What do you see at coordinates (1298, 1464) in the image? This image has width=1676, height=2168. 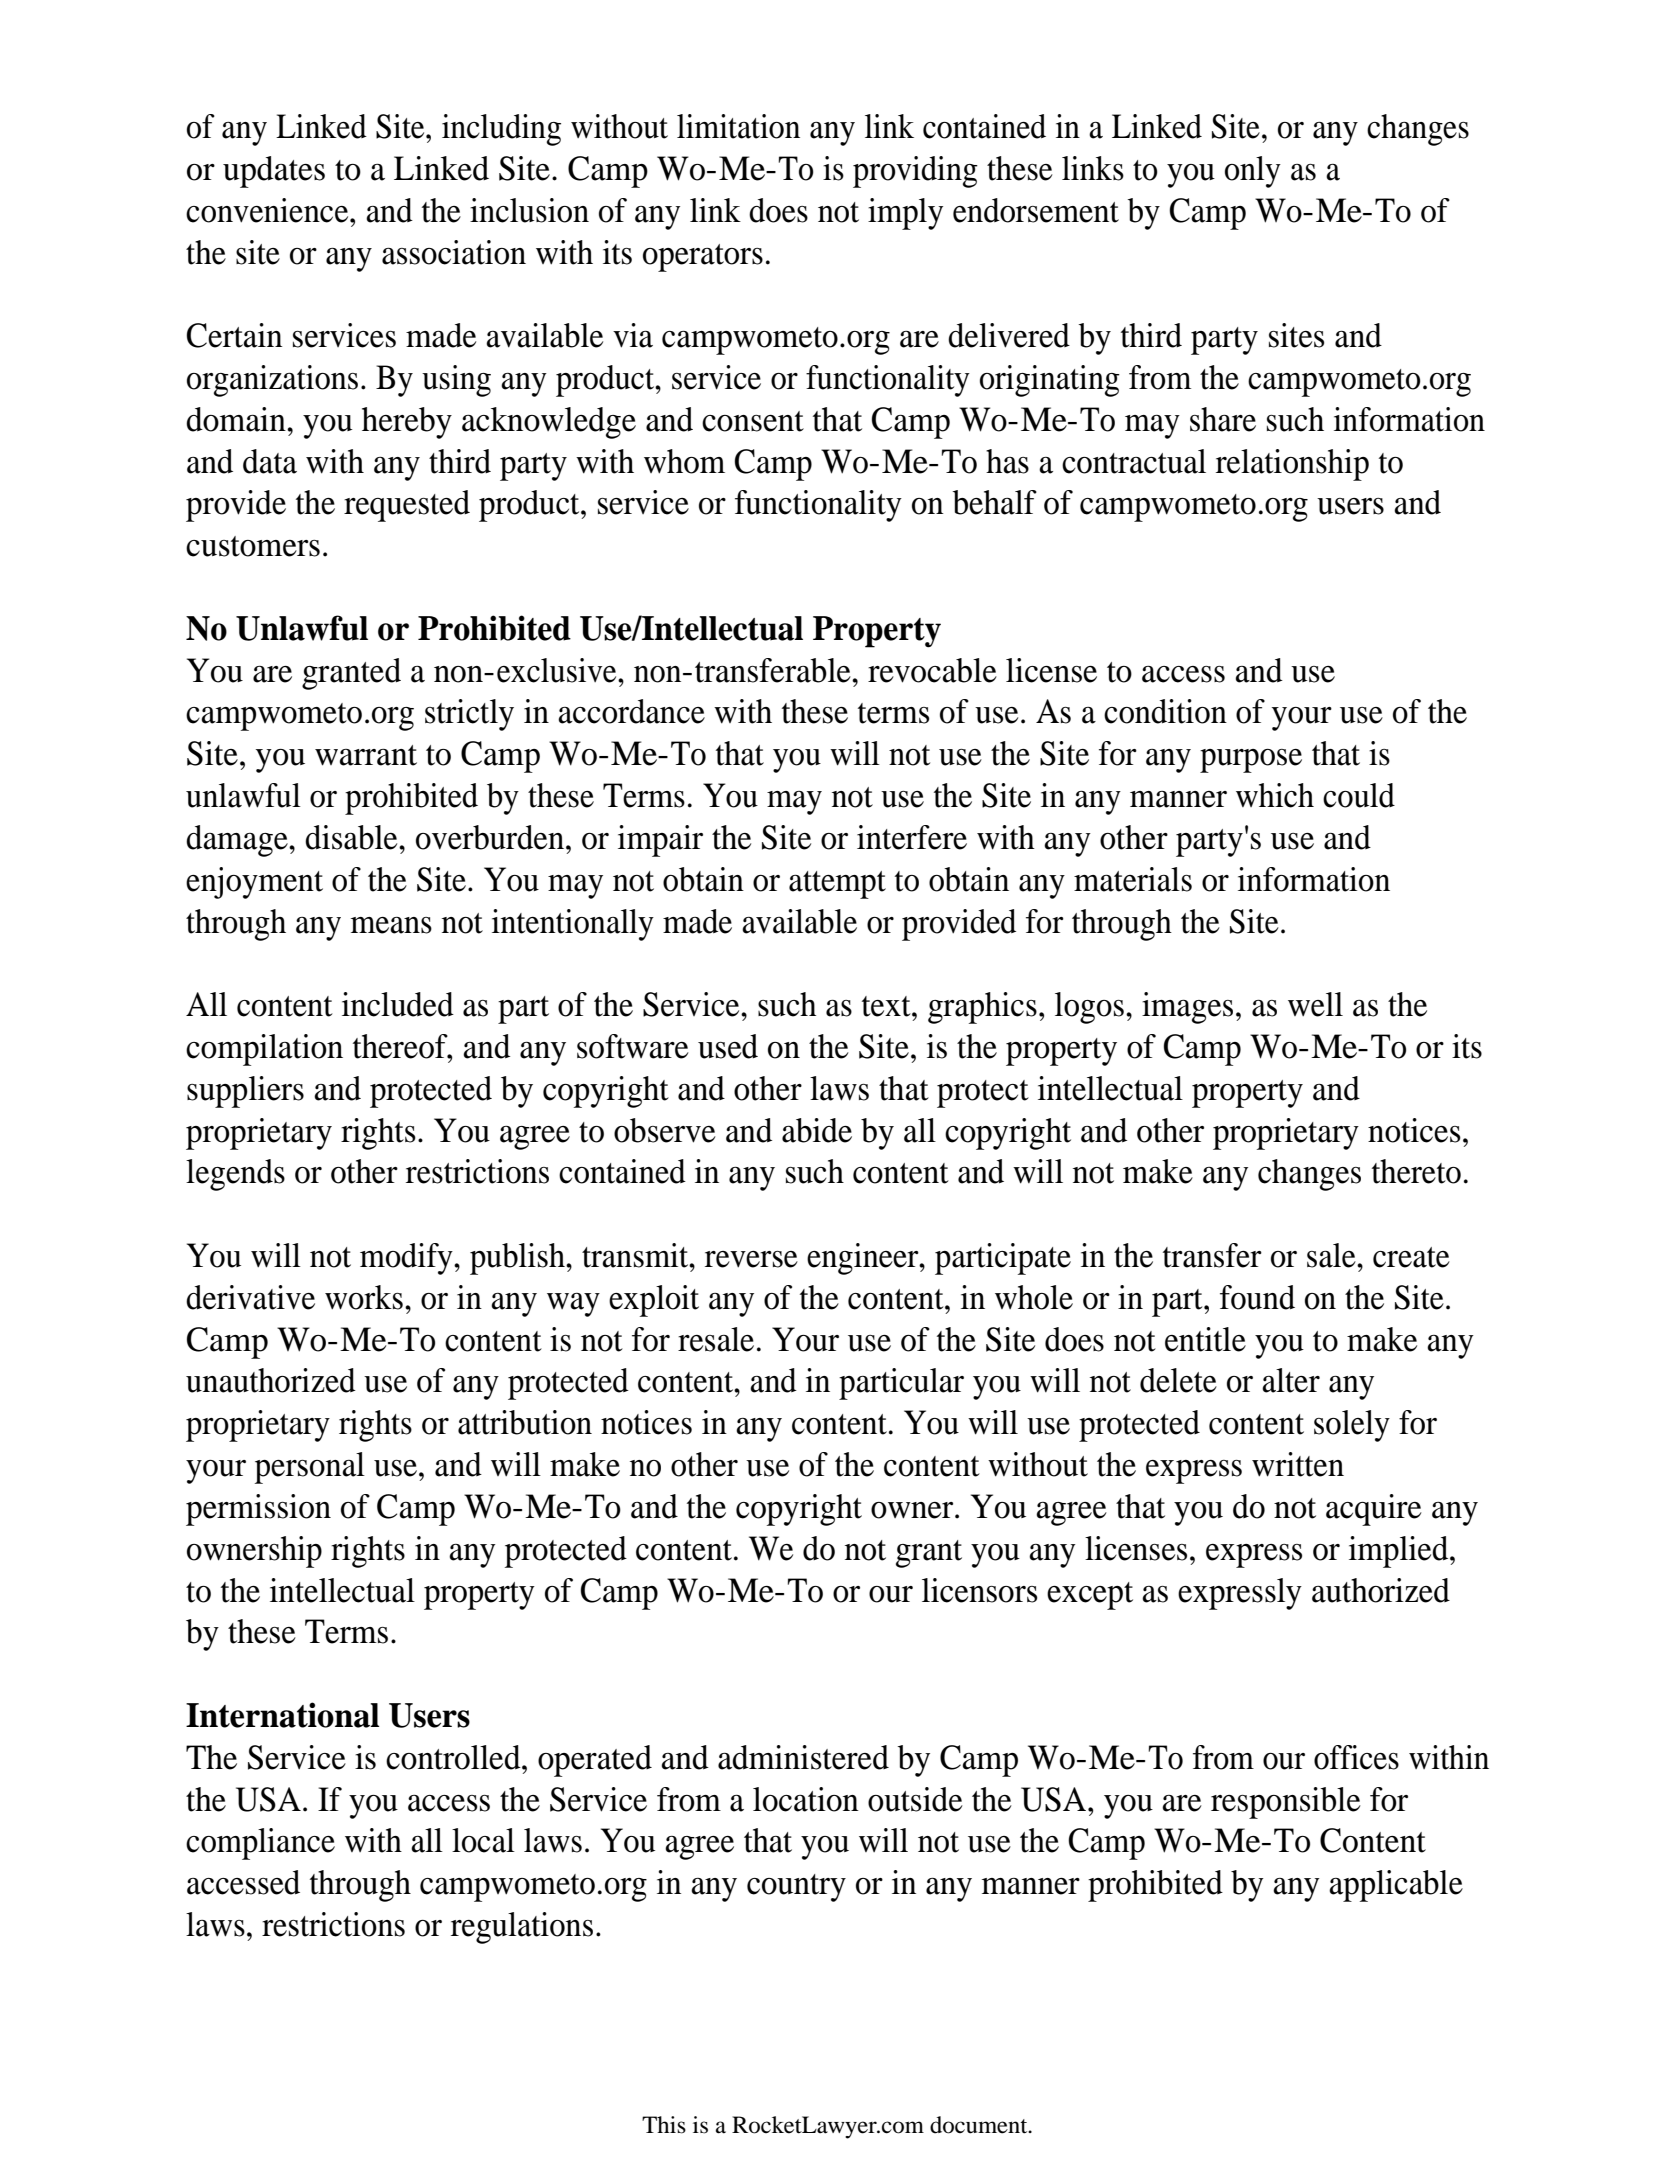 I see `written` at bounding box center [1298, 1464].
